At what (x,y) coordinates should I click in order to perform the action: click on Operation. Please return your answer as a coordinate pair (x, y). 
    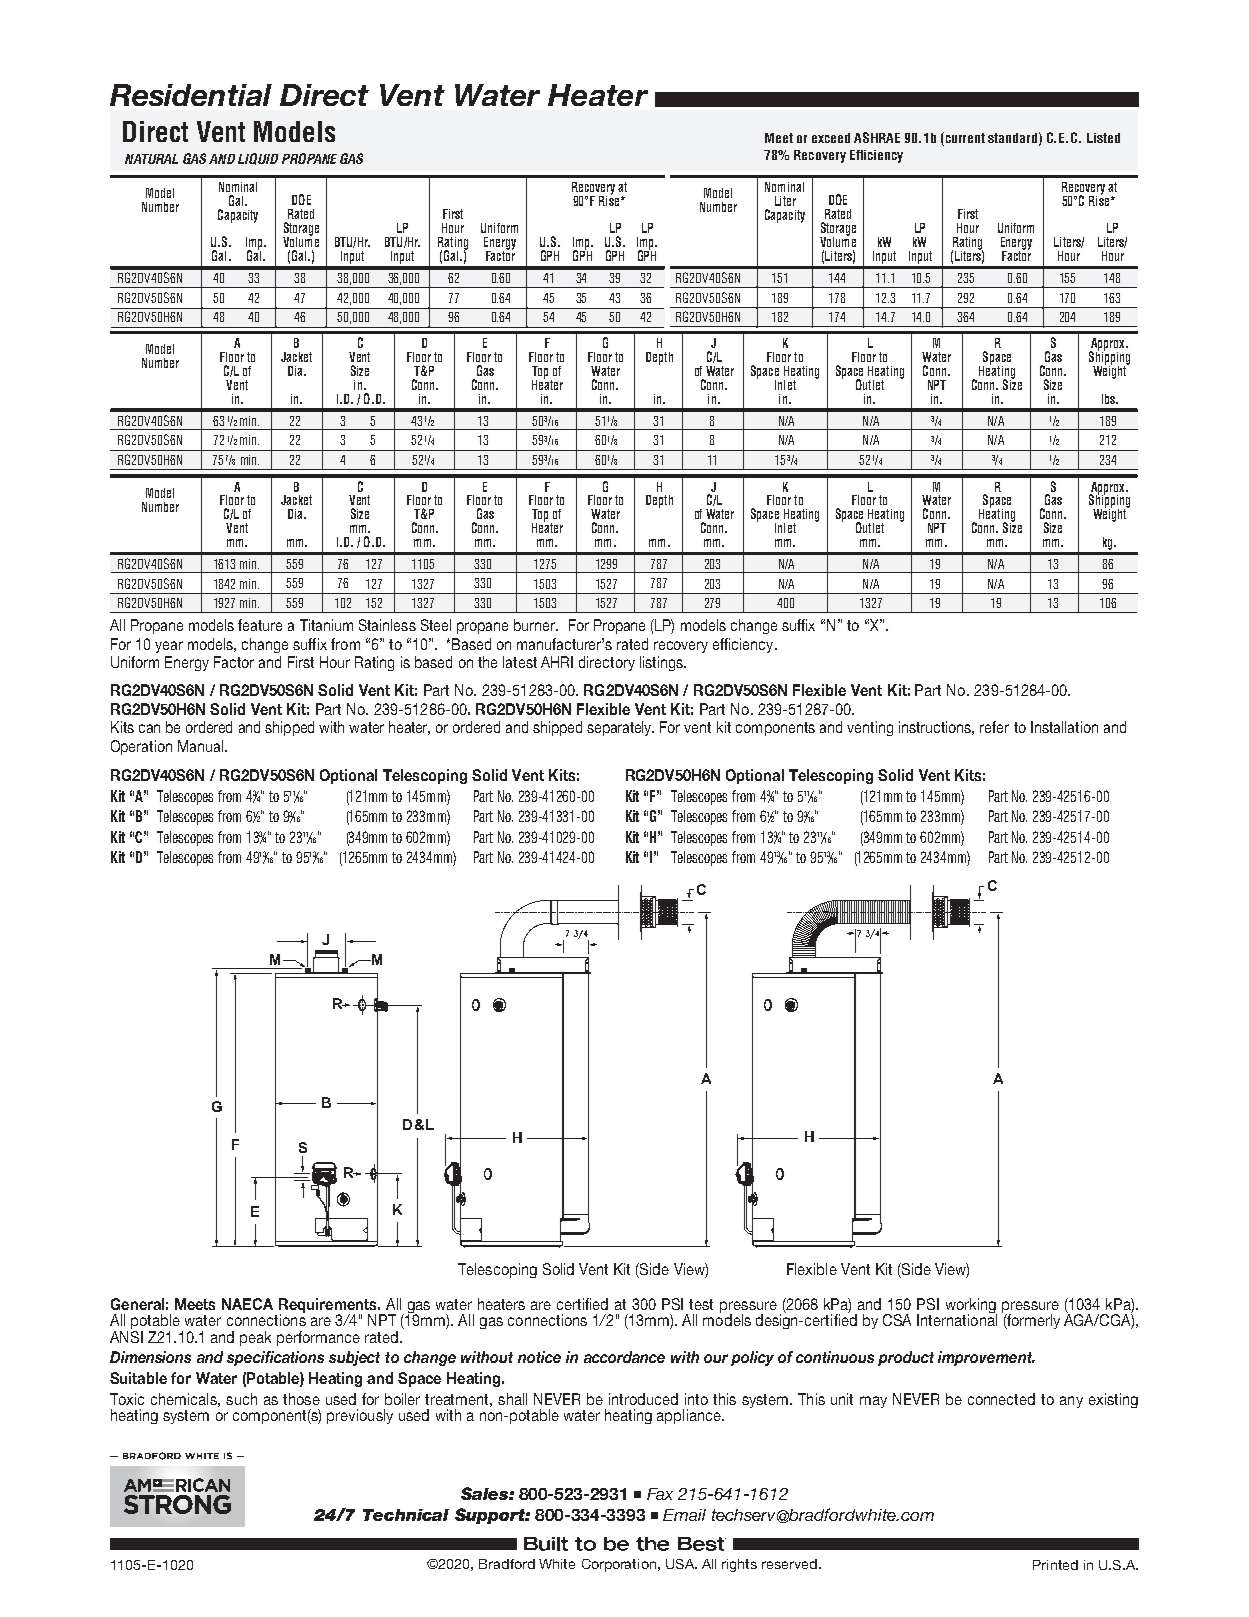
    Looking at the image, I should click on (141, 747).
